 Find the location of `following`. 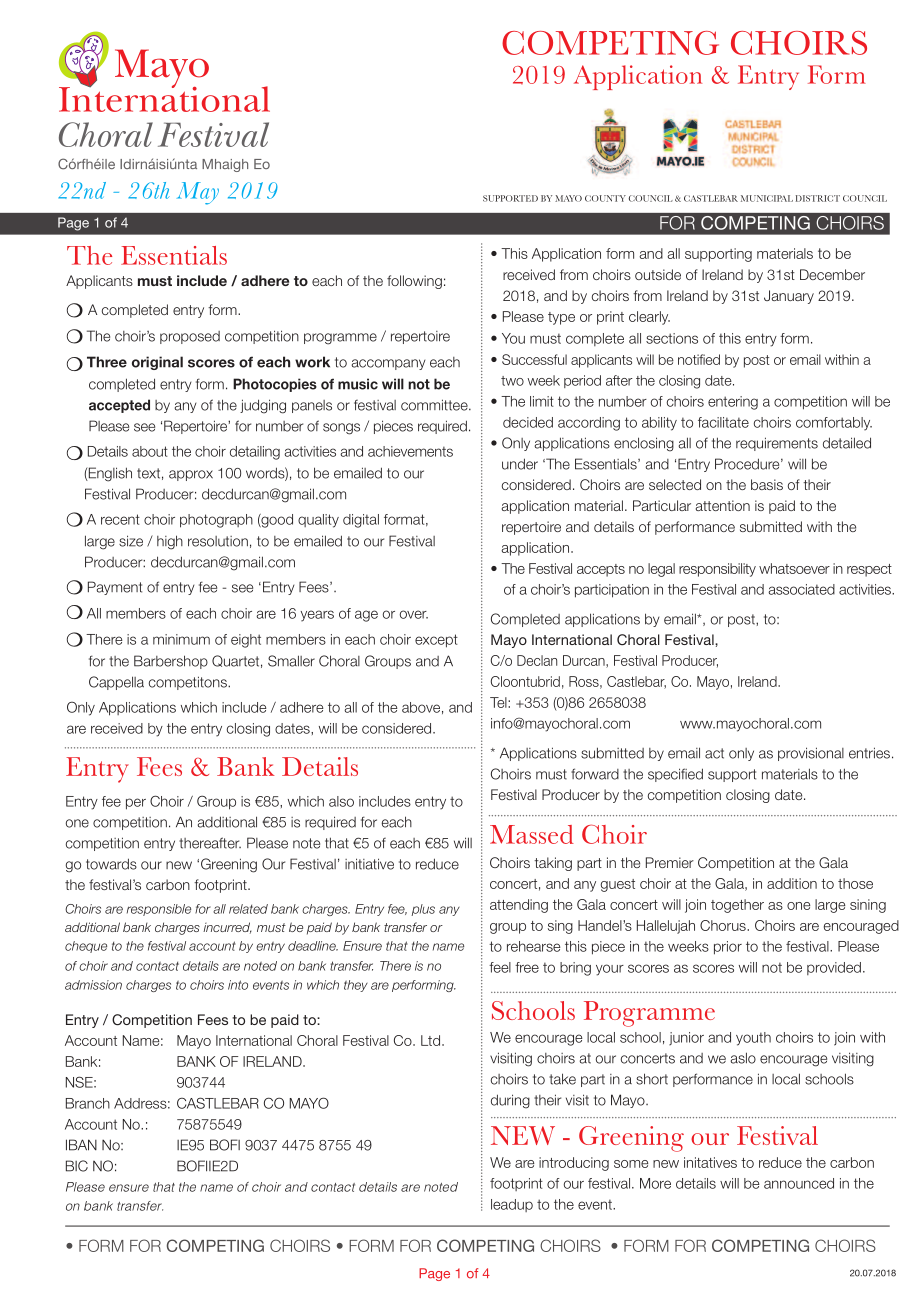

following is located at coordinates (414, 282).
